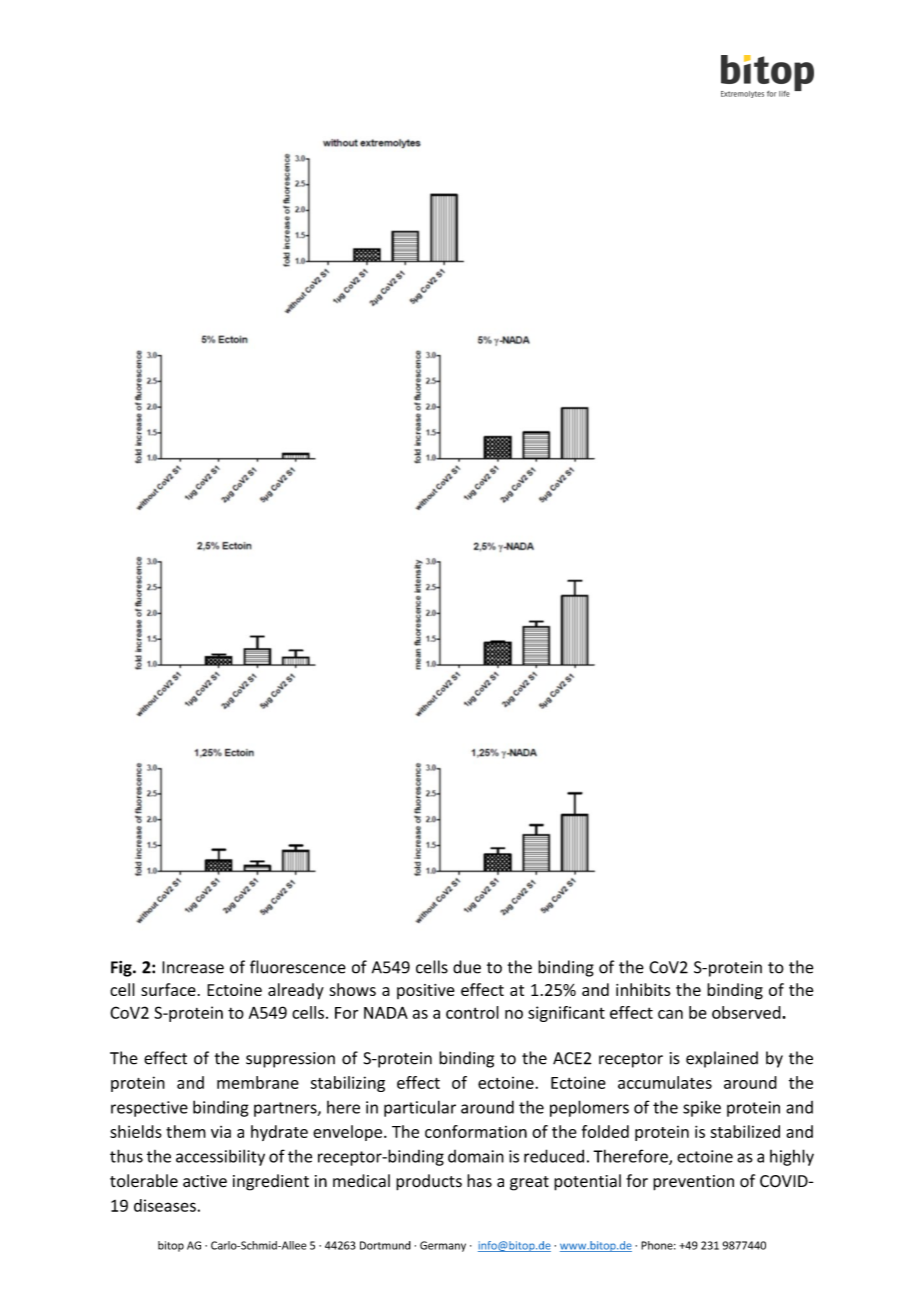 Image resolution: width=924 pixels, height=1308 pixels. I want to click on spike, so click(702, 1109).
